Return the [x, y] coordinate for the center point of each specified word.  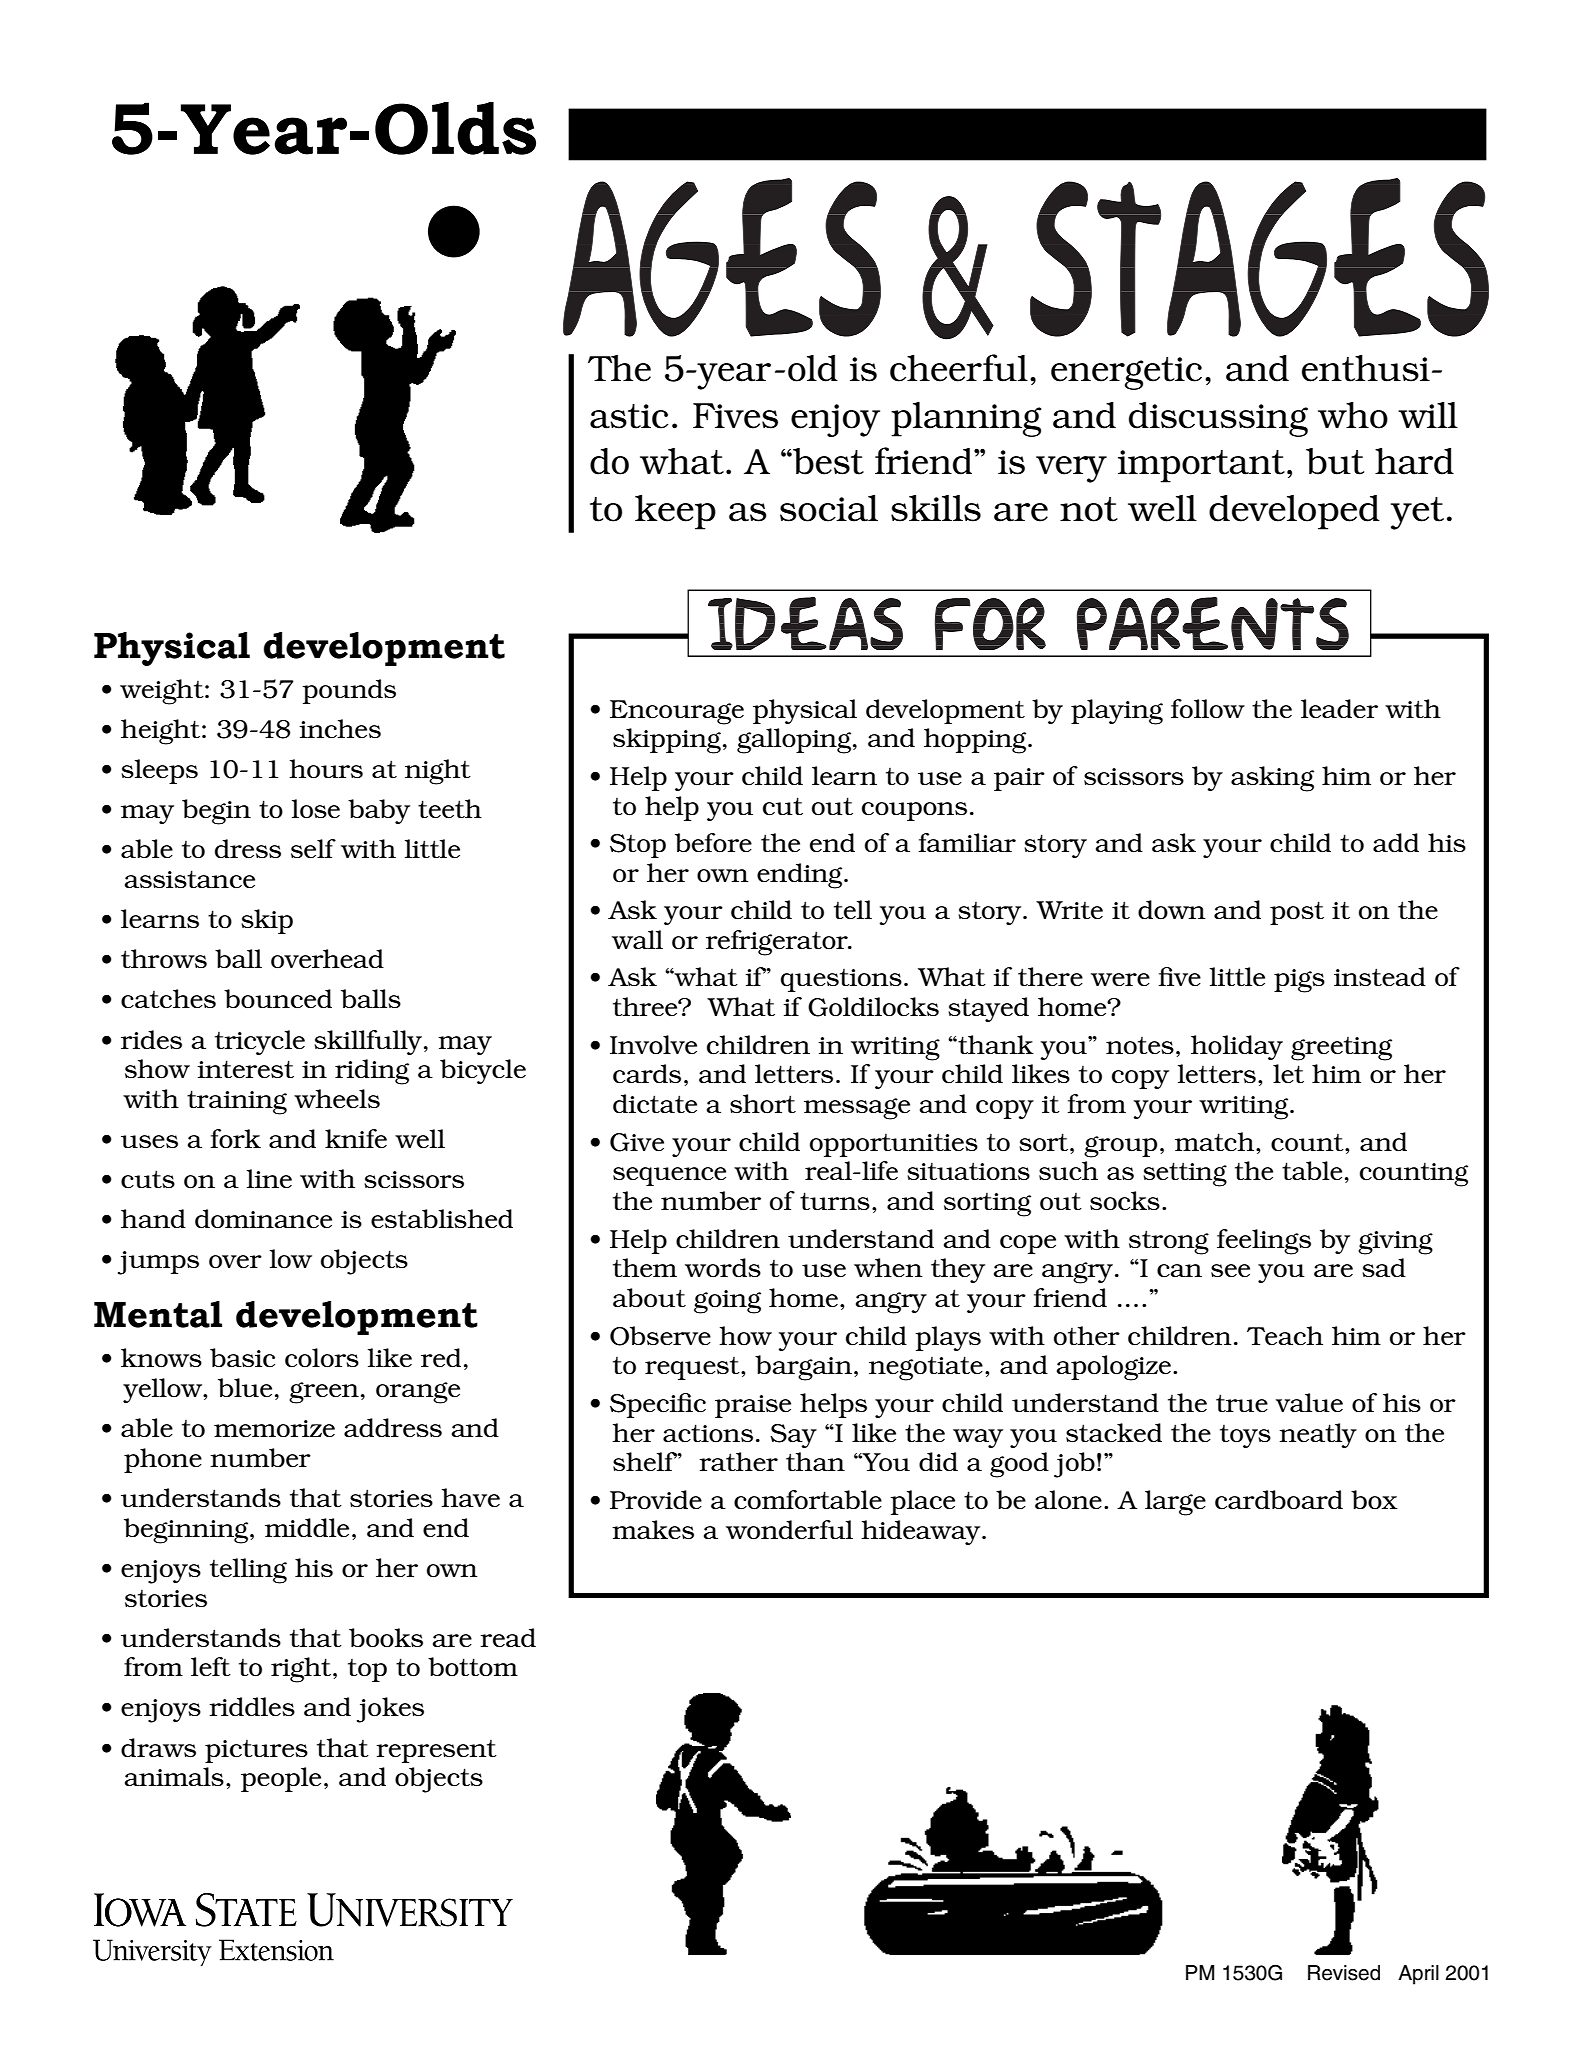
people [281, 1779]
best [827, 461]
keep [675, 512]
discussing [1218, 419]
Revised [1344, 1973]
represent [436, 1751]
